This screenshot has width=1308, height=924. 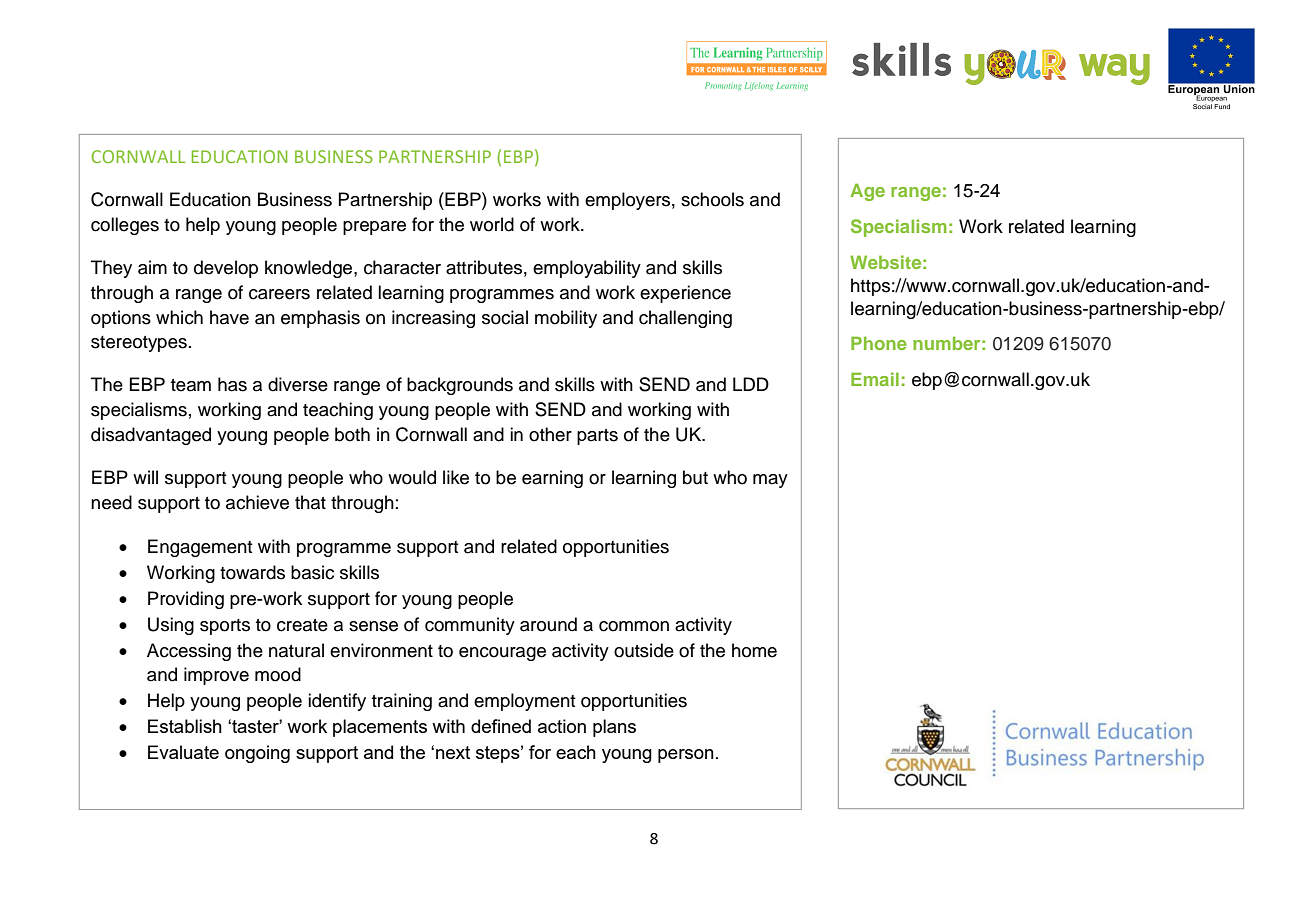 What do you see at coordinates (712, 199) in the screenshot?
I see `schools` at bounding box center [712, 199].
